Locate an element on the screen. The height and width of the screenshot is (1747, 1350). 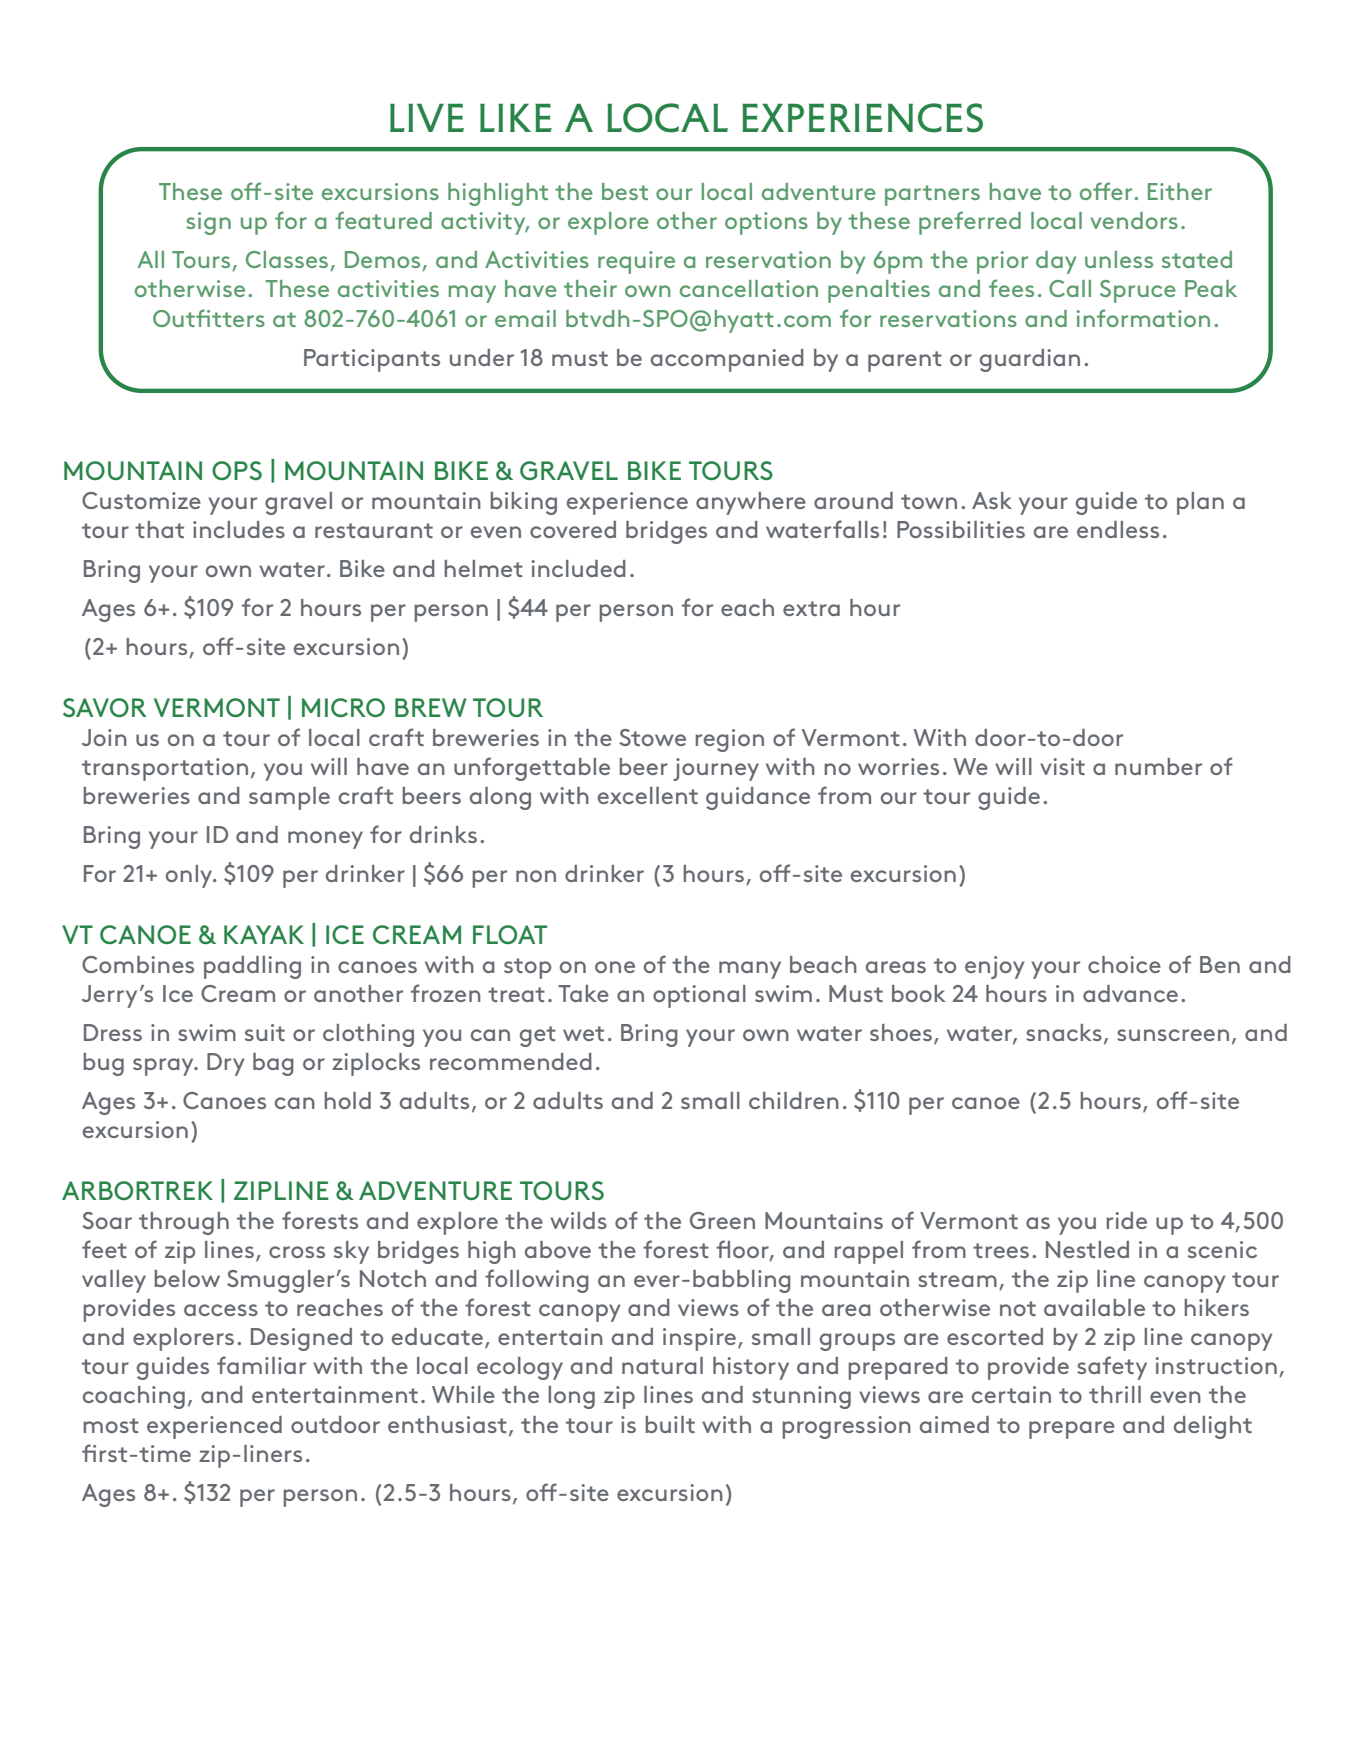
best is located at coordinates (625, 191).
